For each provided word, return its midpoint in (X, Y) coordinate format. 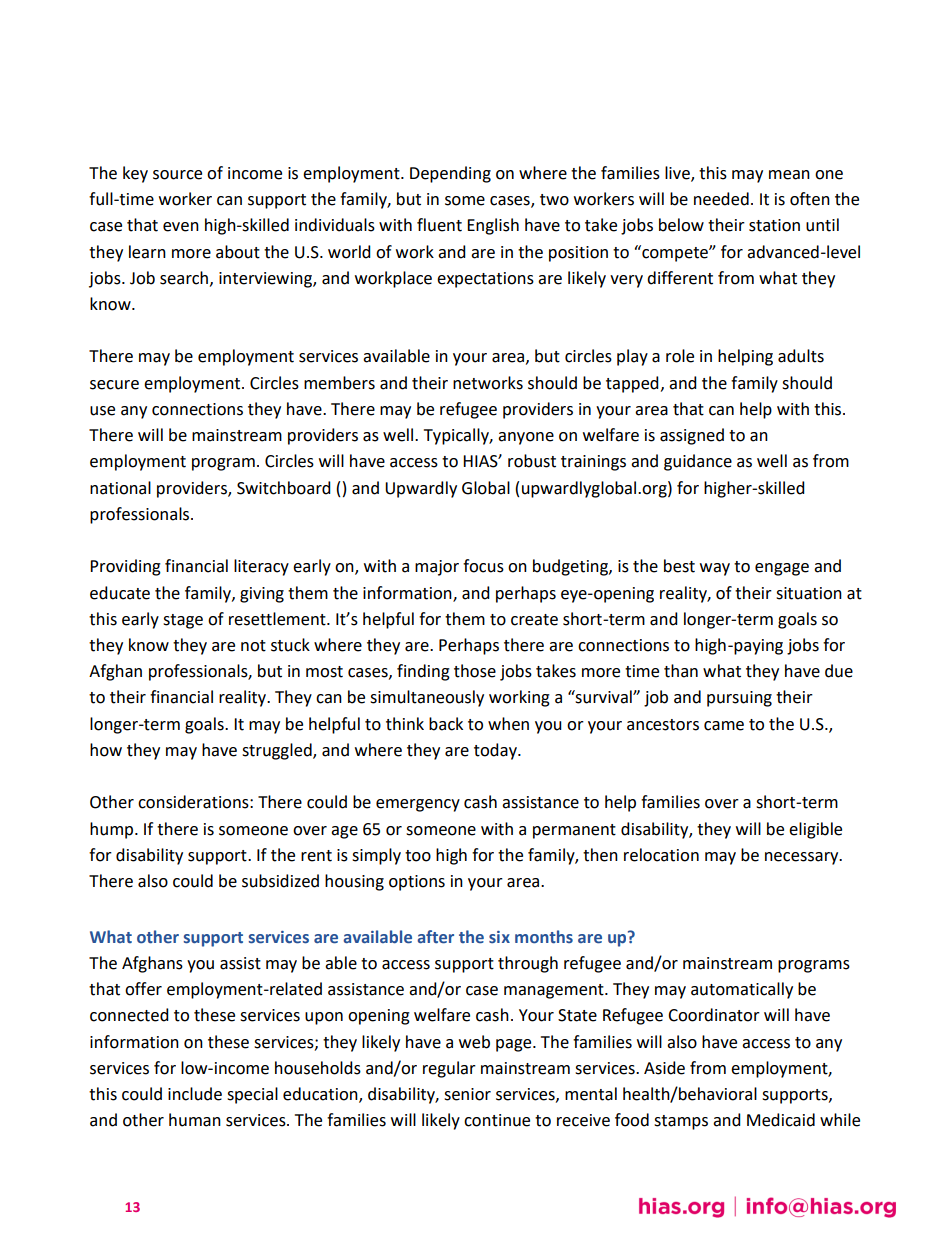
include (195, 1094)
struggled (278, 751)
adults (801, 356)
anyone (526, 438)
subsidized (280, 881)
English (493, 226)
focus (483, 566)
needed (721, 199)
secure (114, 385)
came (724, 726)
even (181, 227)
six (499, 937)
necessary (803, 858)
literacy (261, 567)
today (496, 751)
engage (782, 569)
